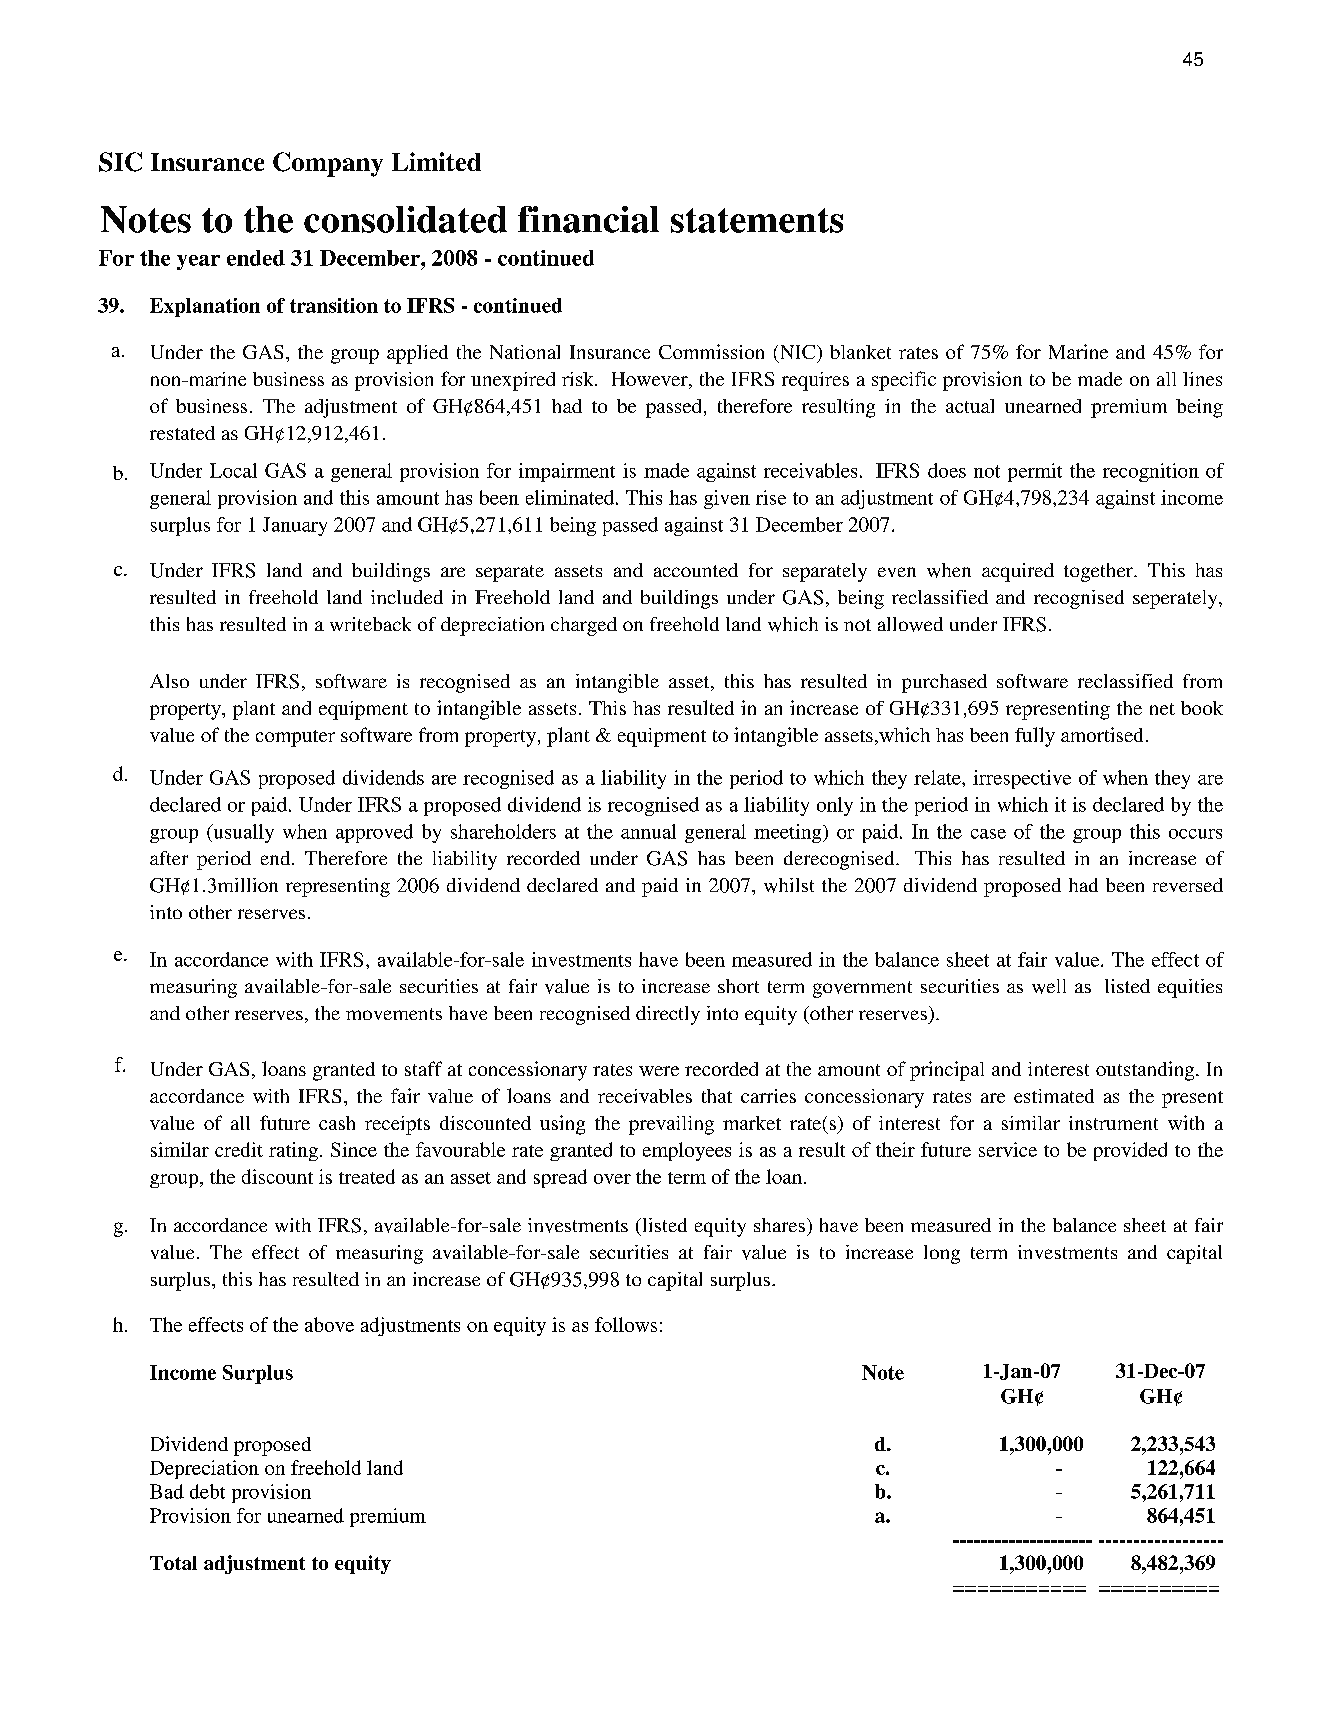 Image resolution: width=1322 pixels, height=1710 pixels. I want to click on follows, so click(626, 1324).
